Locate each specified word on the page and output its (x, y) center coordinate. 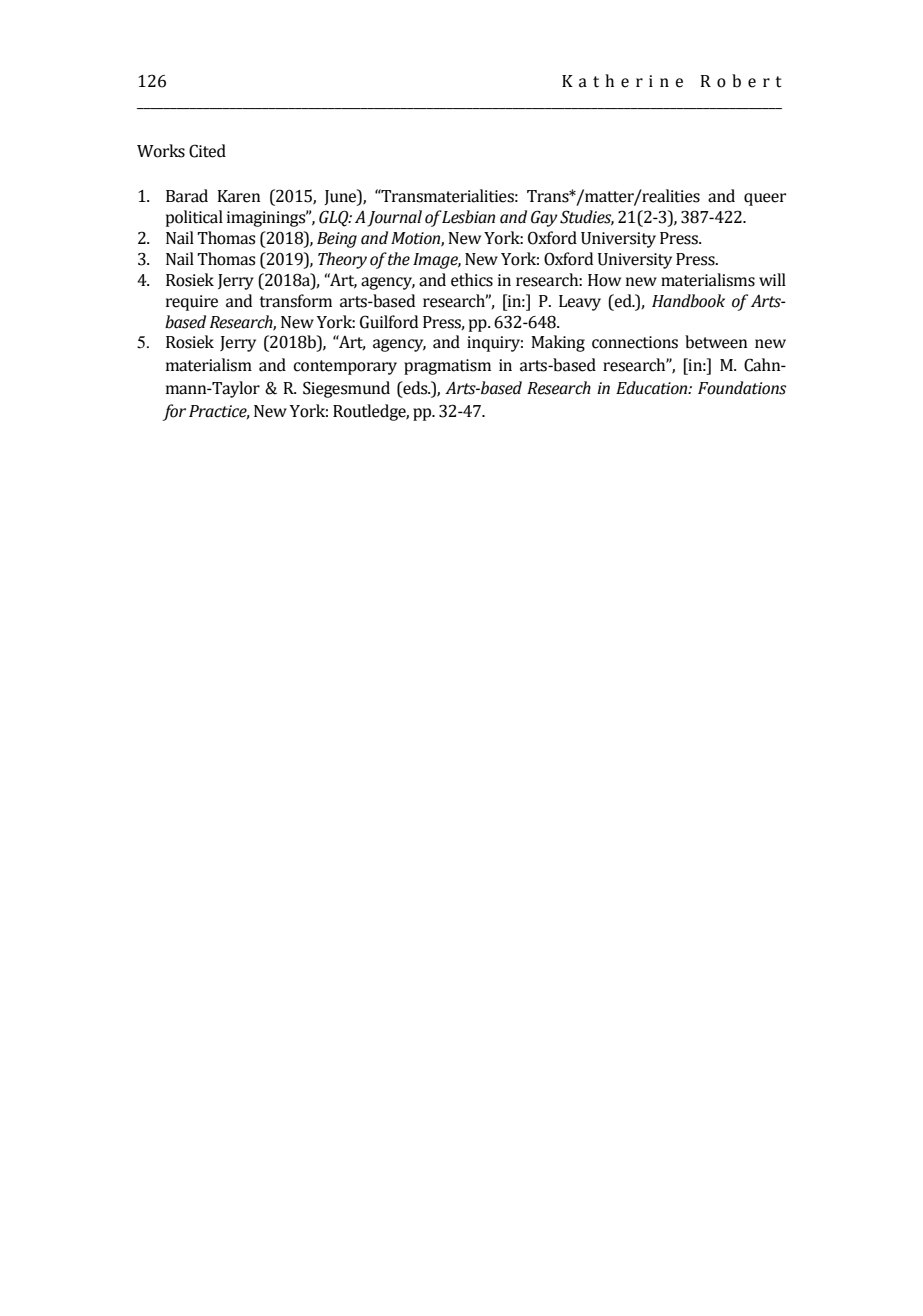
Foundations (742, 388)
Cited (207, 151)
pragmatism (447, 367)
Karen (239, 196)
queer (765, 199)
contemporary (345, 367)
